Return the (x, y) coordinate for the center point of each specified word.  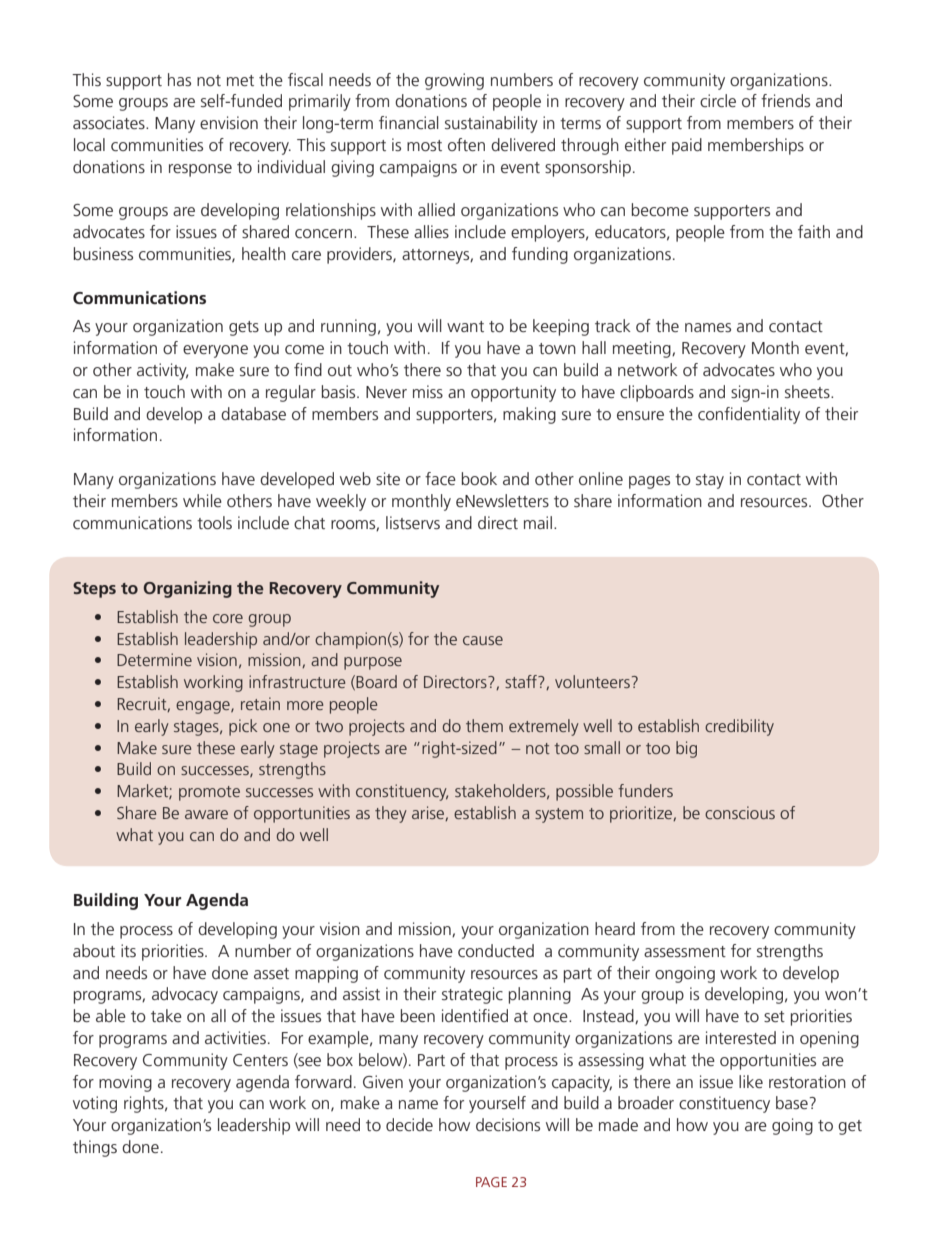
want (465, 326)
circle (718, 100)
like (751, 1081)
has (179, 79)
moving (125, 1083)
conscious (740, 812)
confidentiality (749, 415)
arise (429, 813)
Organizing (188, 589)
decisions (508, 1124)
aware (206, 814)
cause (483, 640)
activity (162, 371)
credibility (739, 727)
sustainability (491, 124)
